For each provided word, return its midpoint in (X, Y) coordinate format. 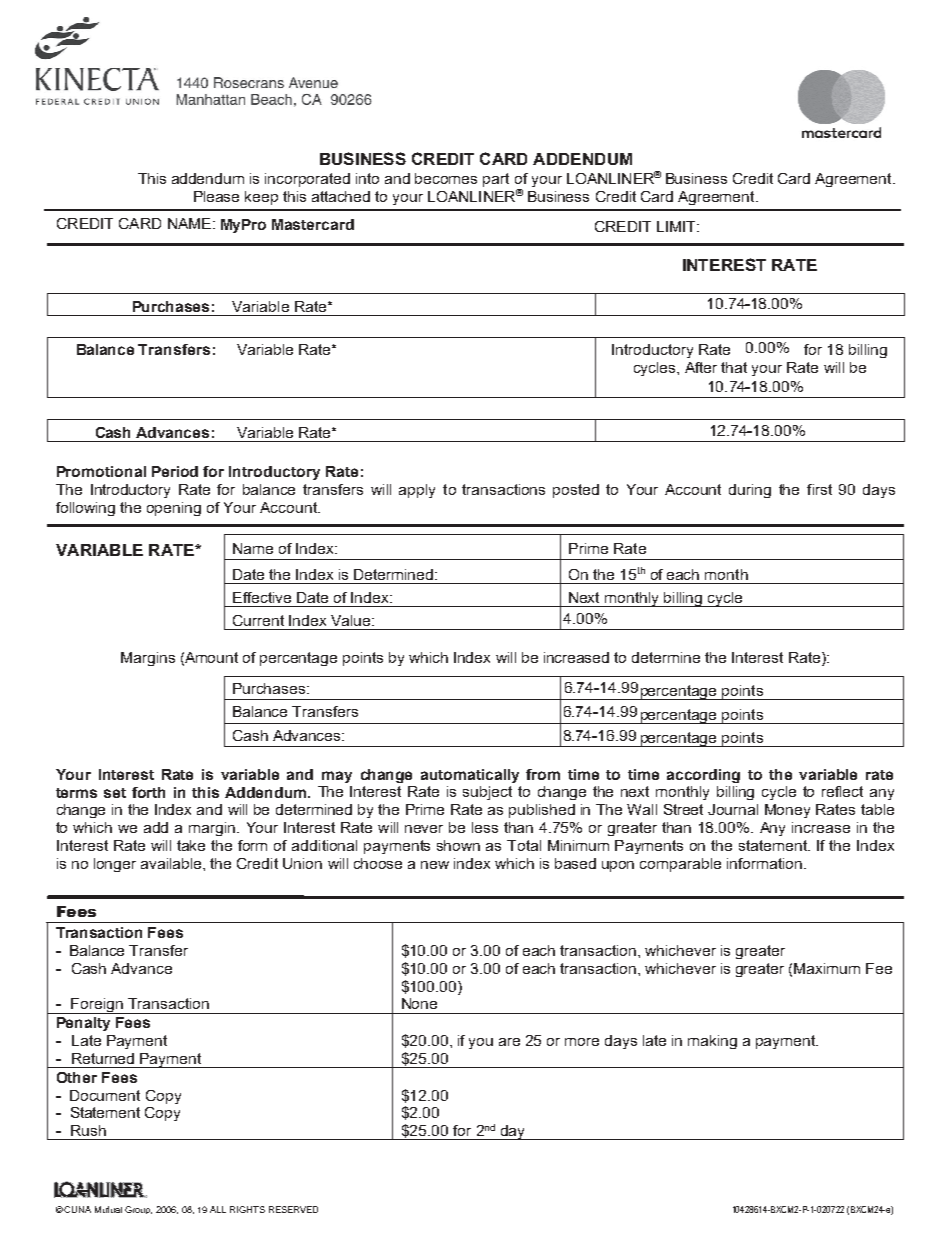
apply (417, 491)
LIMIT (677, 226)
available (172, 863)
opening (174, 509)
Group (138, 1210)
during (750, 491)
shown (458, 845)
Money (787, 811)
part (496, 180)
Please (216, 196)
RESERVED (293, 1209)
